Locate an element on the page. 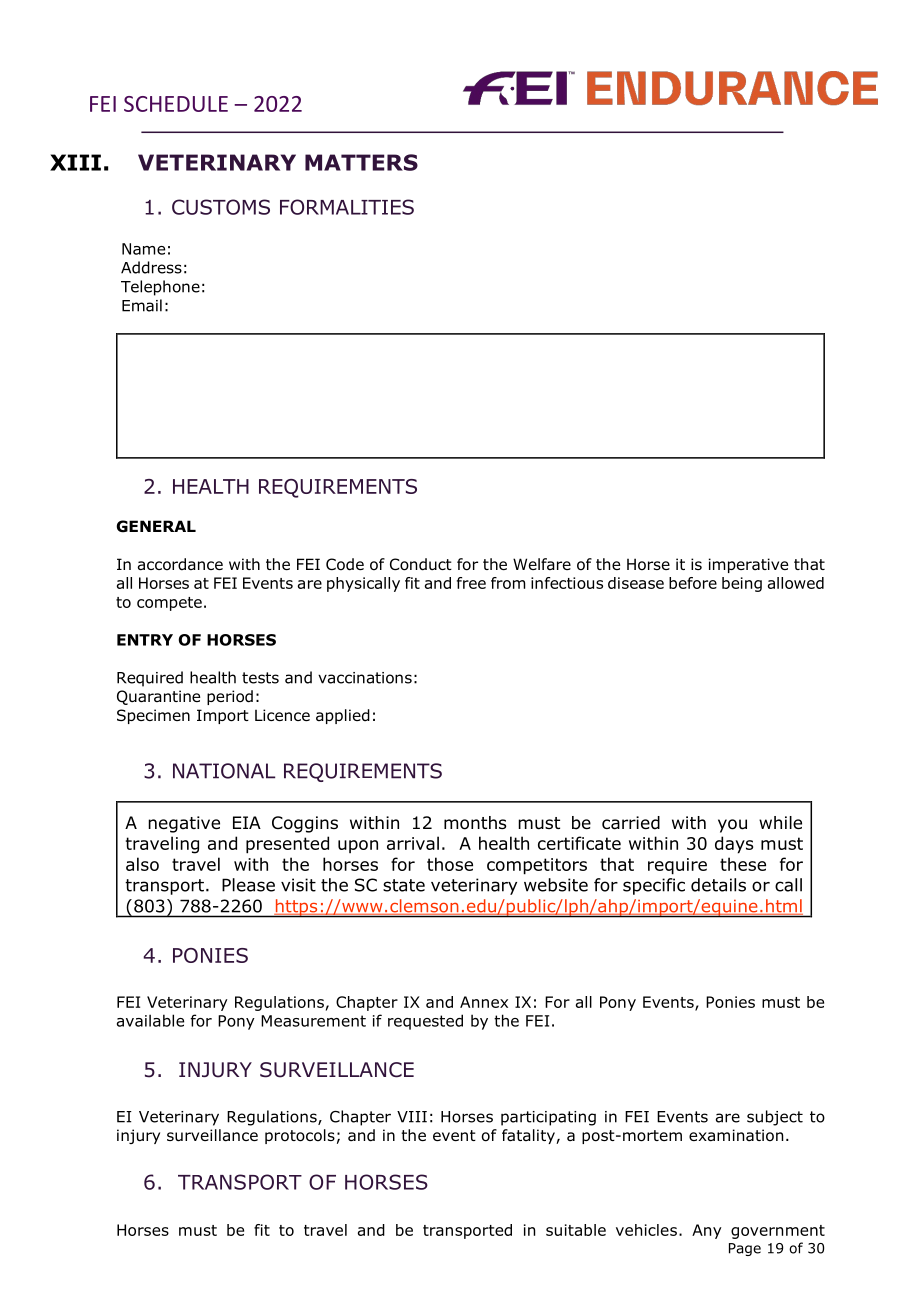 The height and width of the page is (1308, 924). VIII is located at coordinates (412, 1117).
